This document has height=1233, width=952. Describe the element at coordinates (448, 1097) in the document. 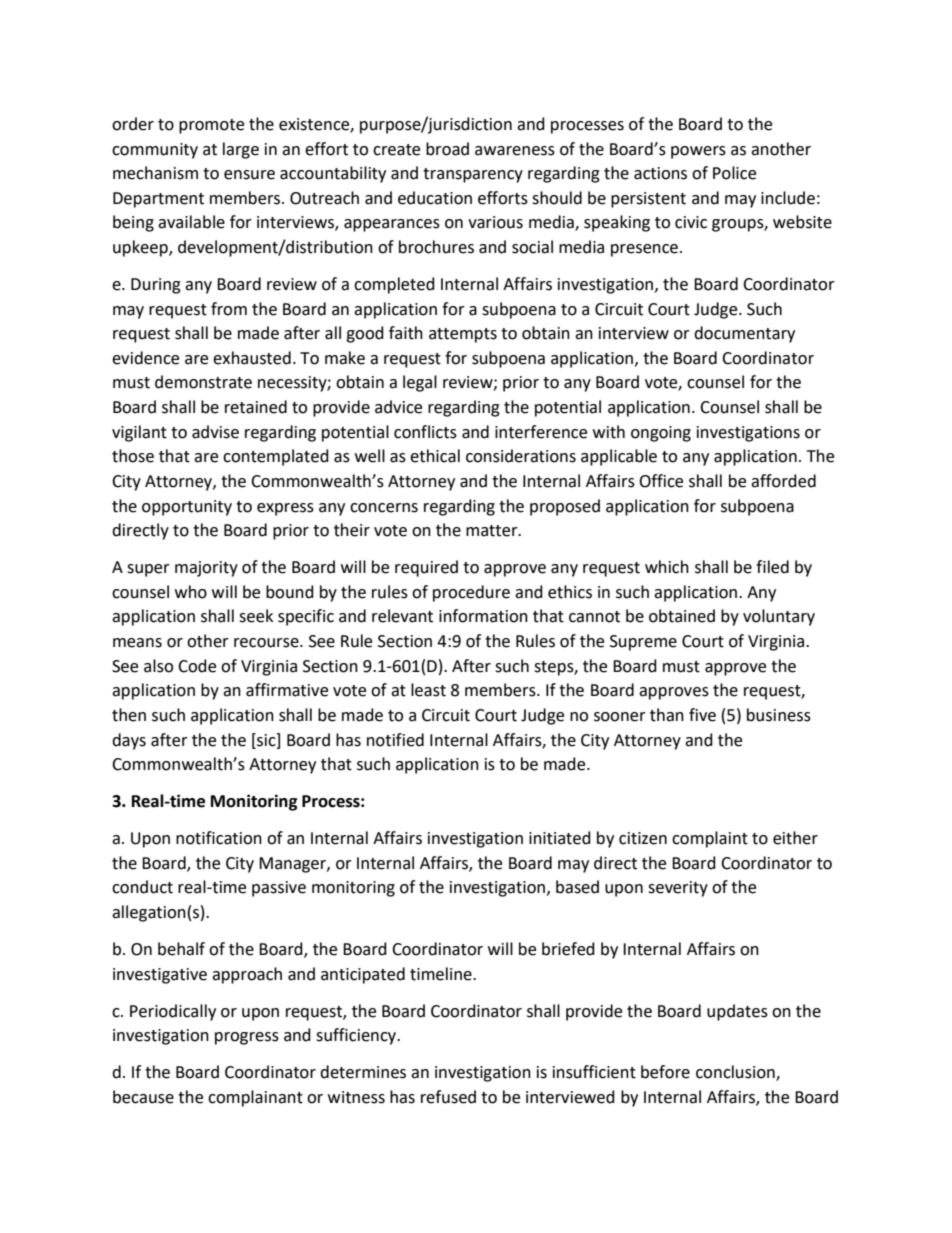

I see `refused` at that location.
